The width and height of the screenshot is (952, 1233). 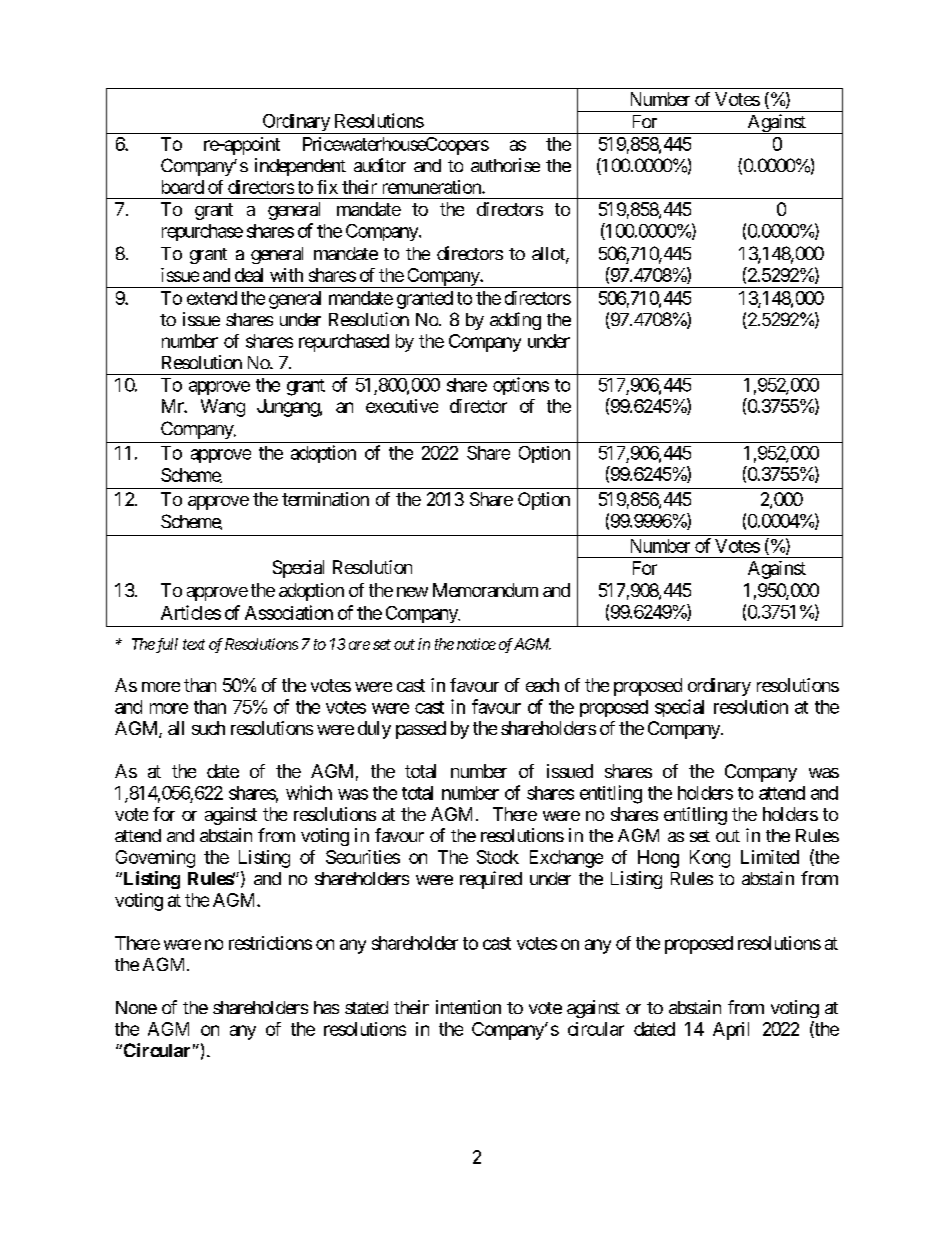 I want to click on adding, so click(x=515, y=321).
